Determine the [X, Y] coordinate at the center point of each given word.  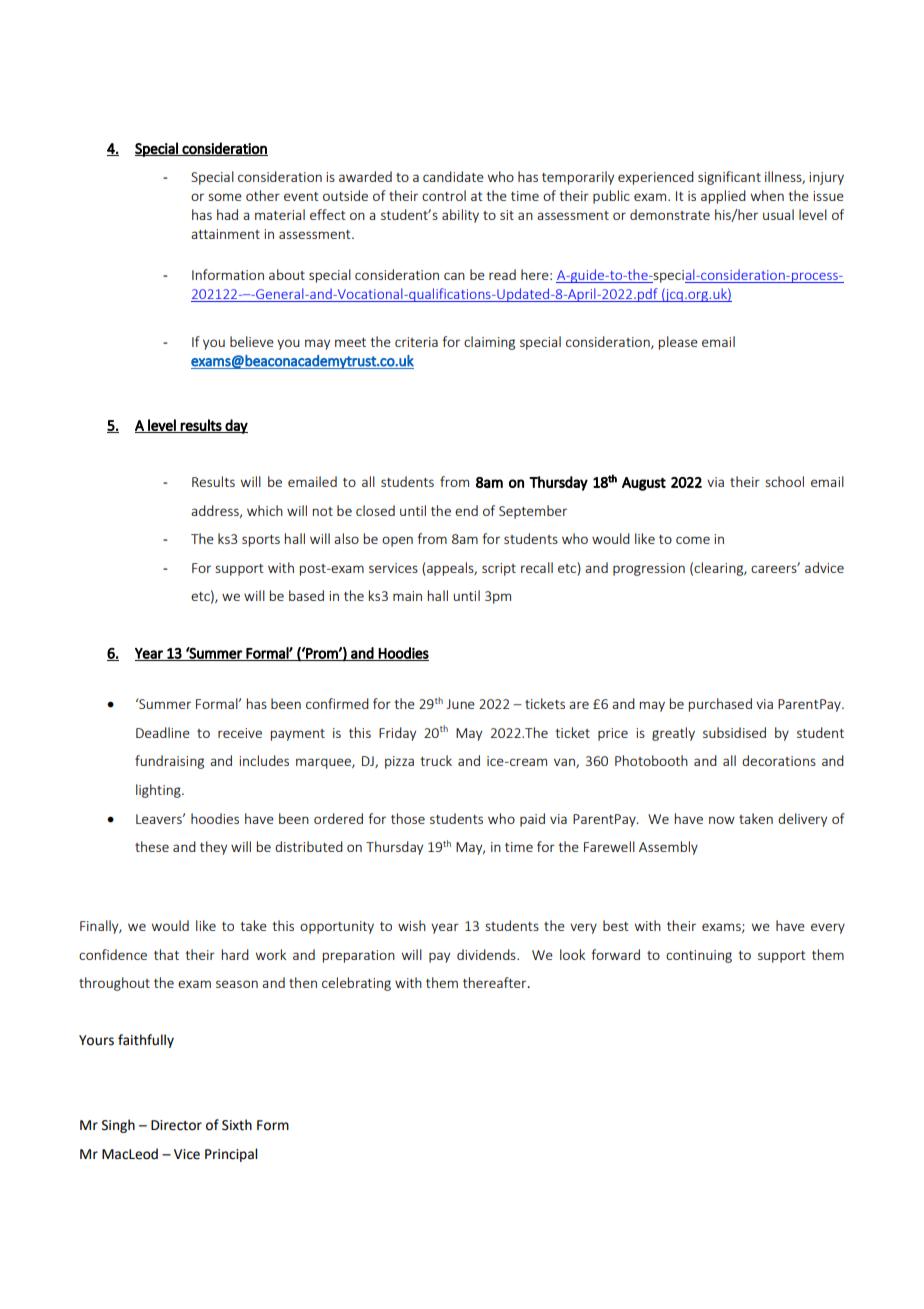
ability [460, 216]
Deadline [163, 732]
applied [723, 197]
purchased [720, 705]
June [461, 704]
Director [176, 1125]
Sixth [237, 1125]
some [225, 197]
